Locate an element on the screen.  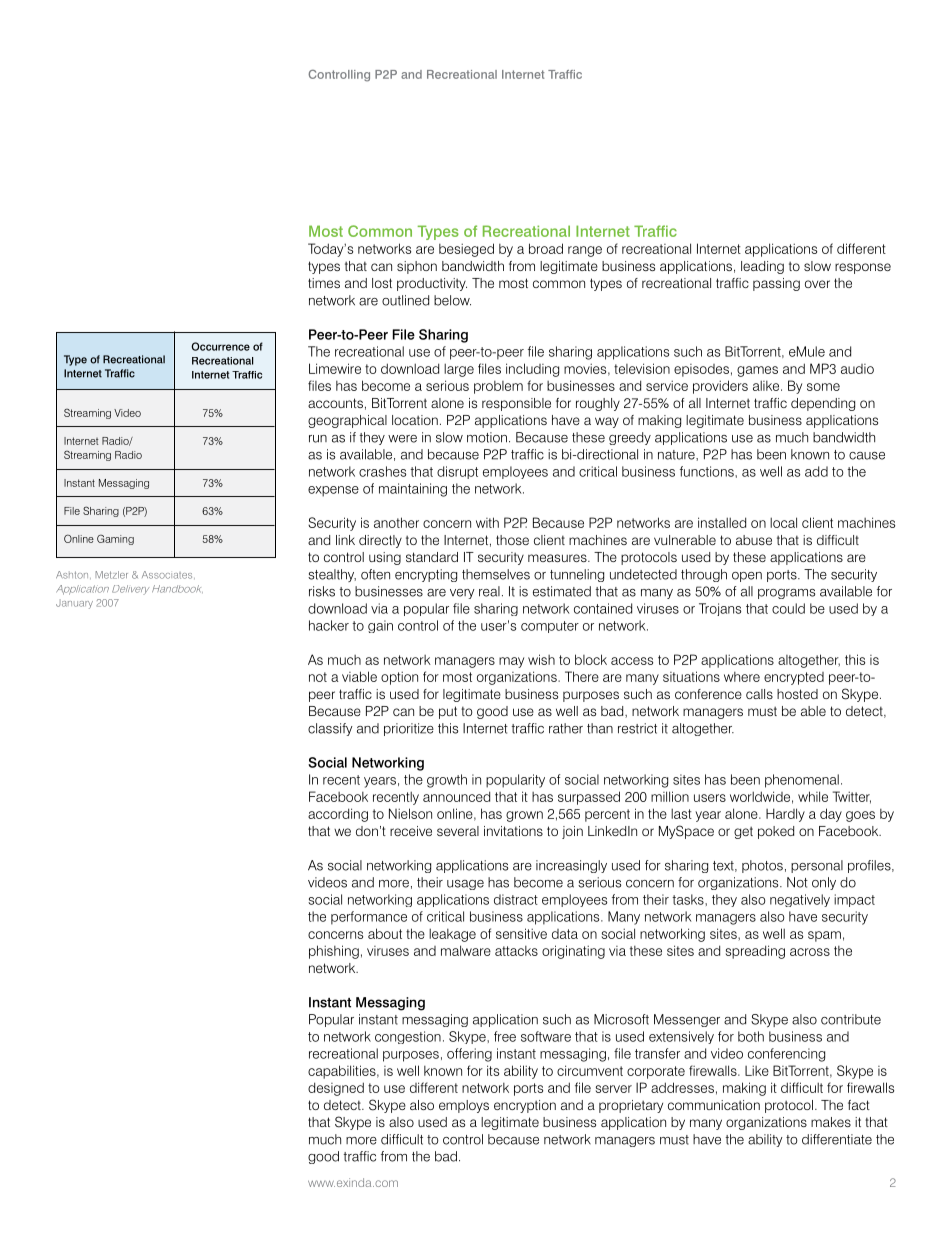
calls is located at coordinates (759, 694).
